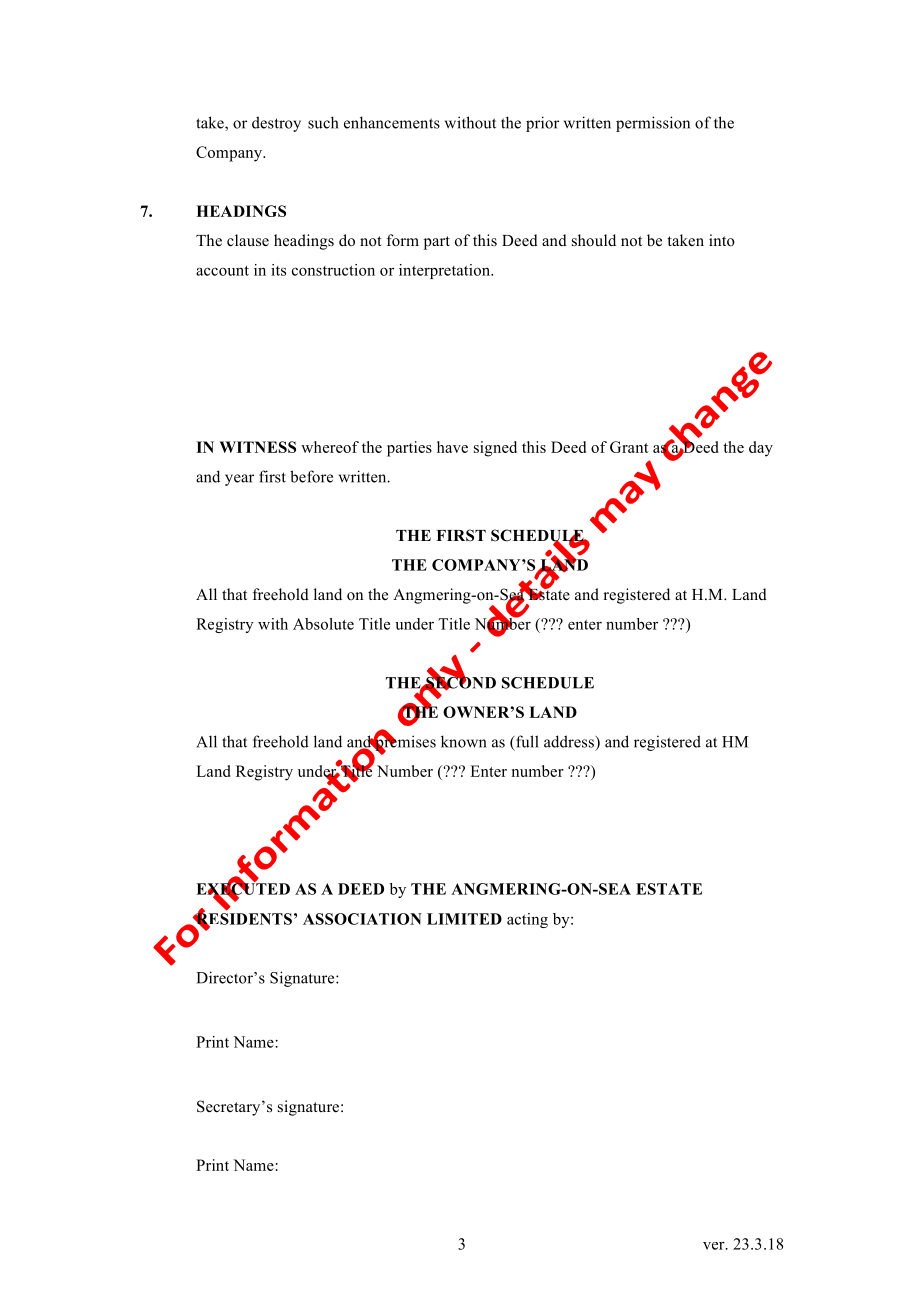 This screenshot has width=924, height=1308. Describe the element at coordinates (278, 270) in the screenshot. I see `its` at that location.
